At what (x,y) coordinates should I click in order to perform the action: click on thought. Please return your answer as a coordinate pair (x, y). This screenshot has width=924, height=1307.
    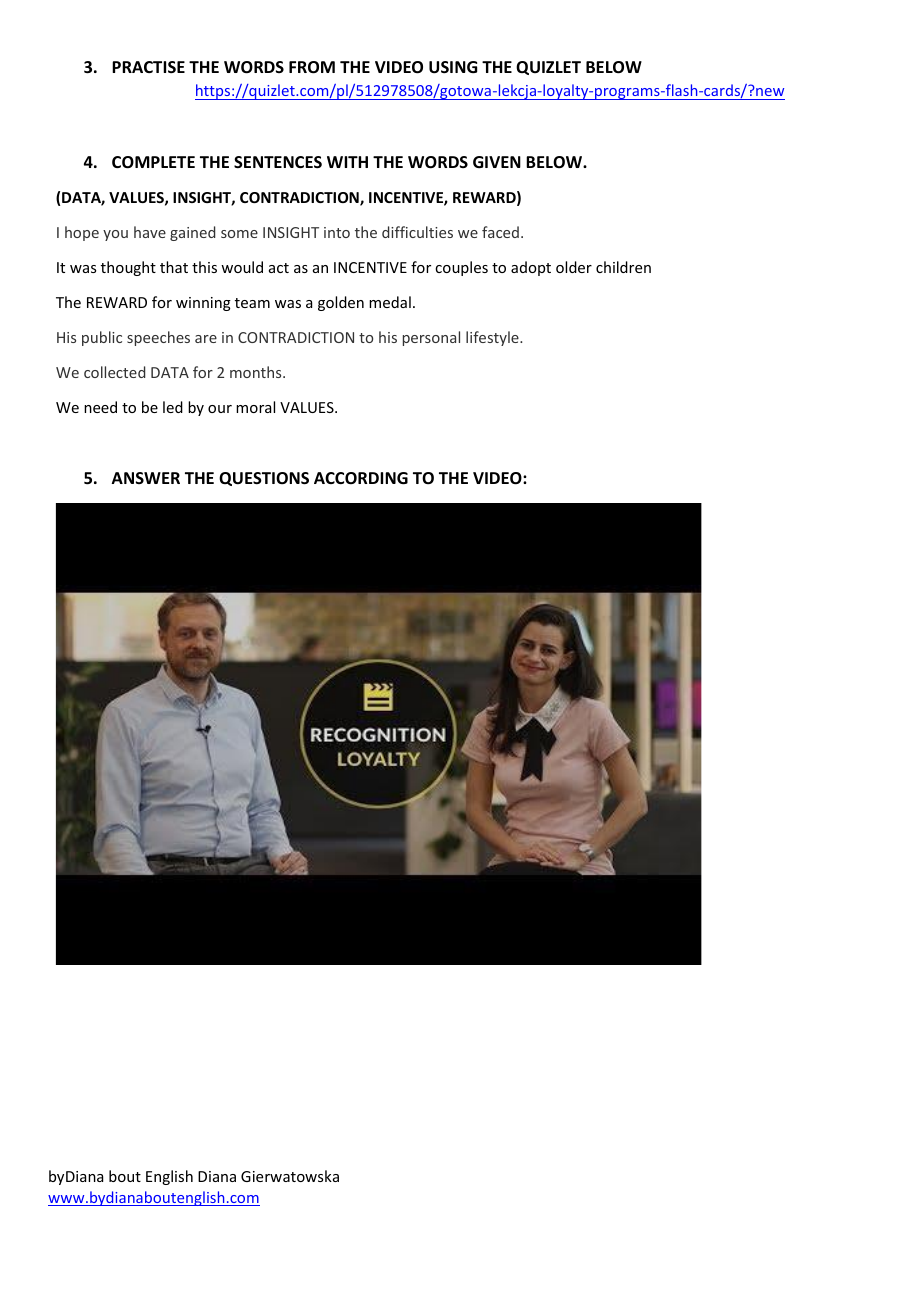
    Looking at the image, I should click on (128, 268).
